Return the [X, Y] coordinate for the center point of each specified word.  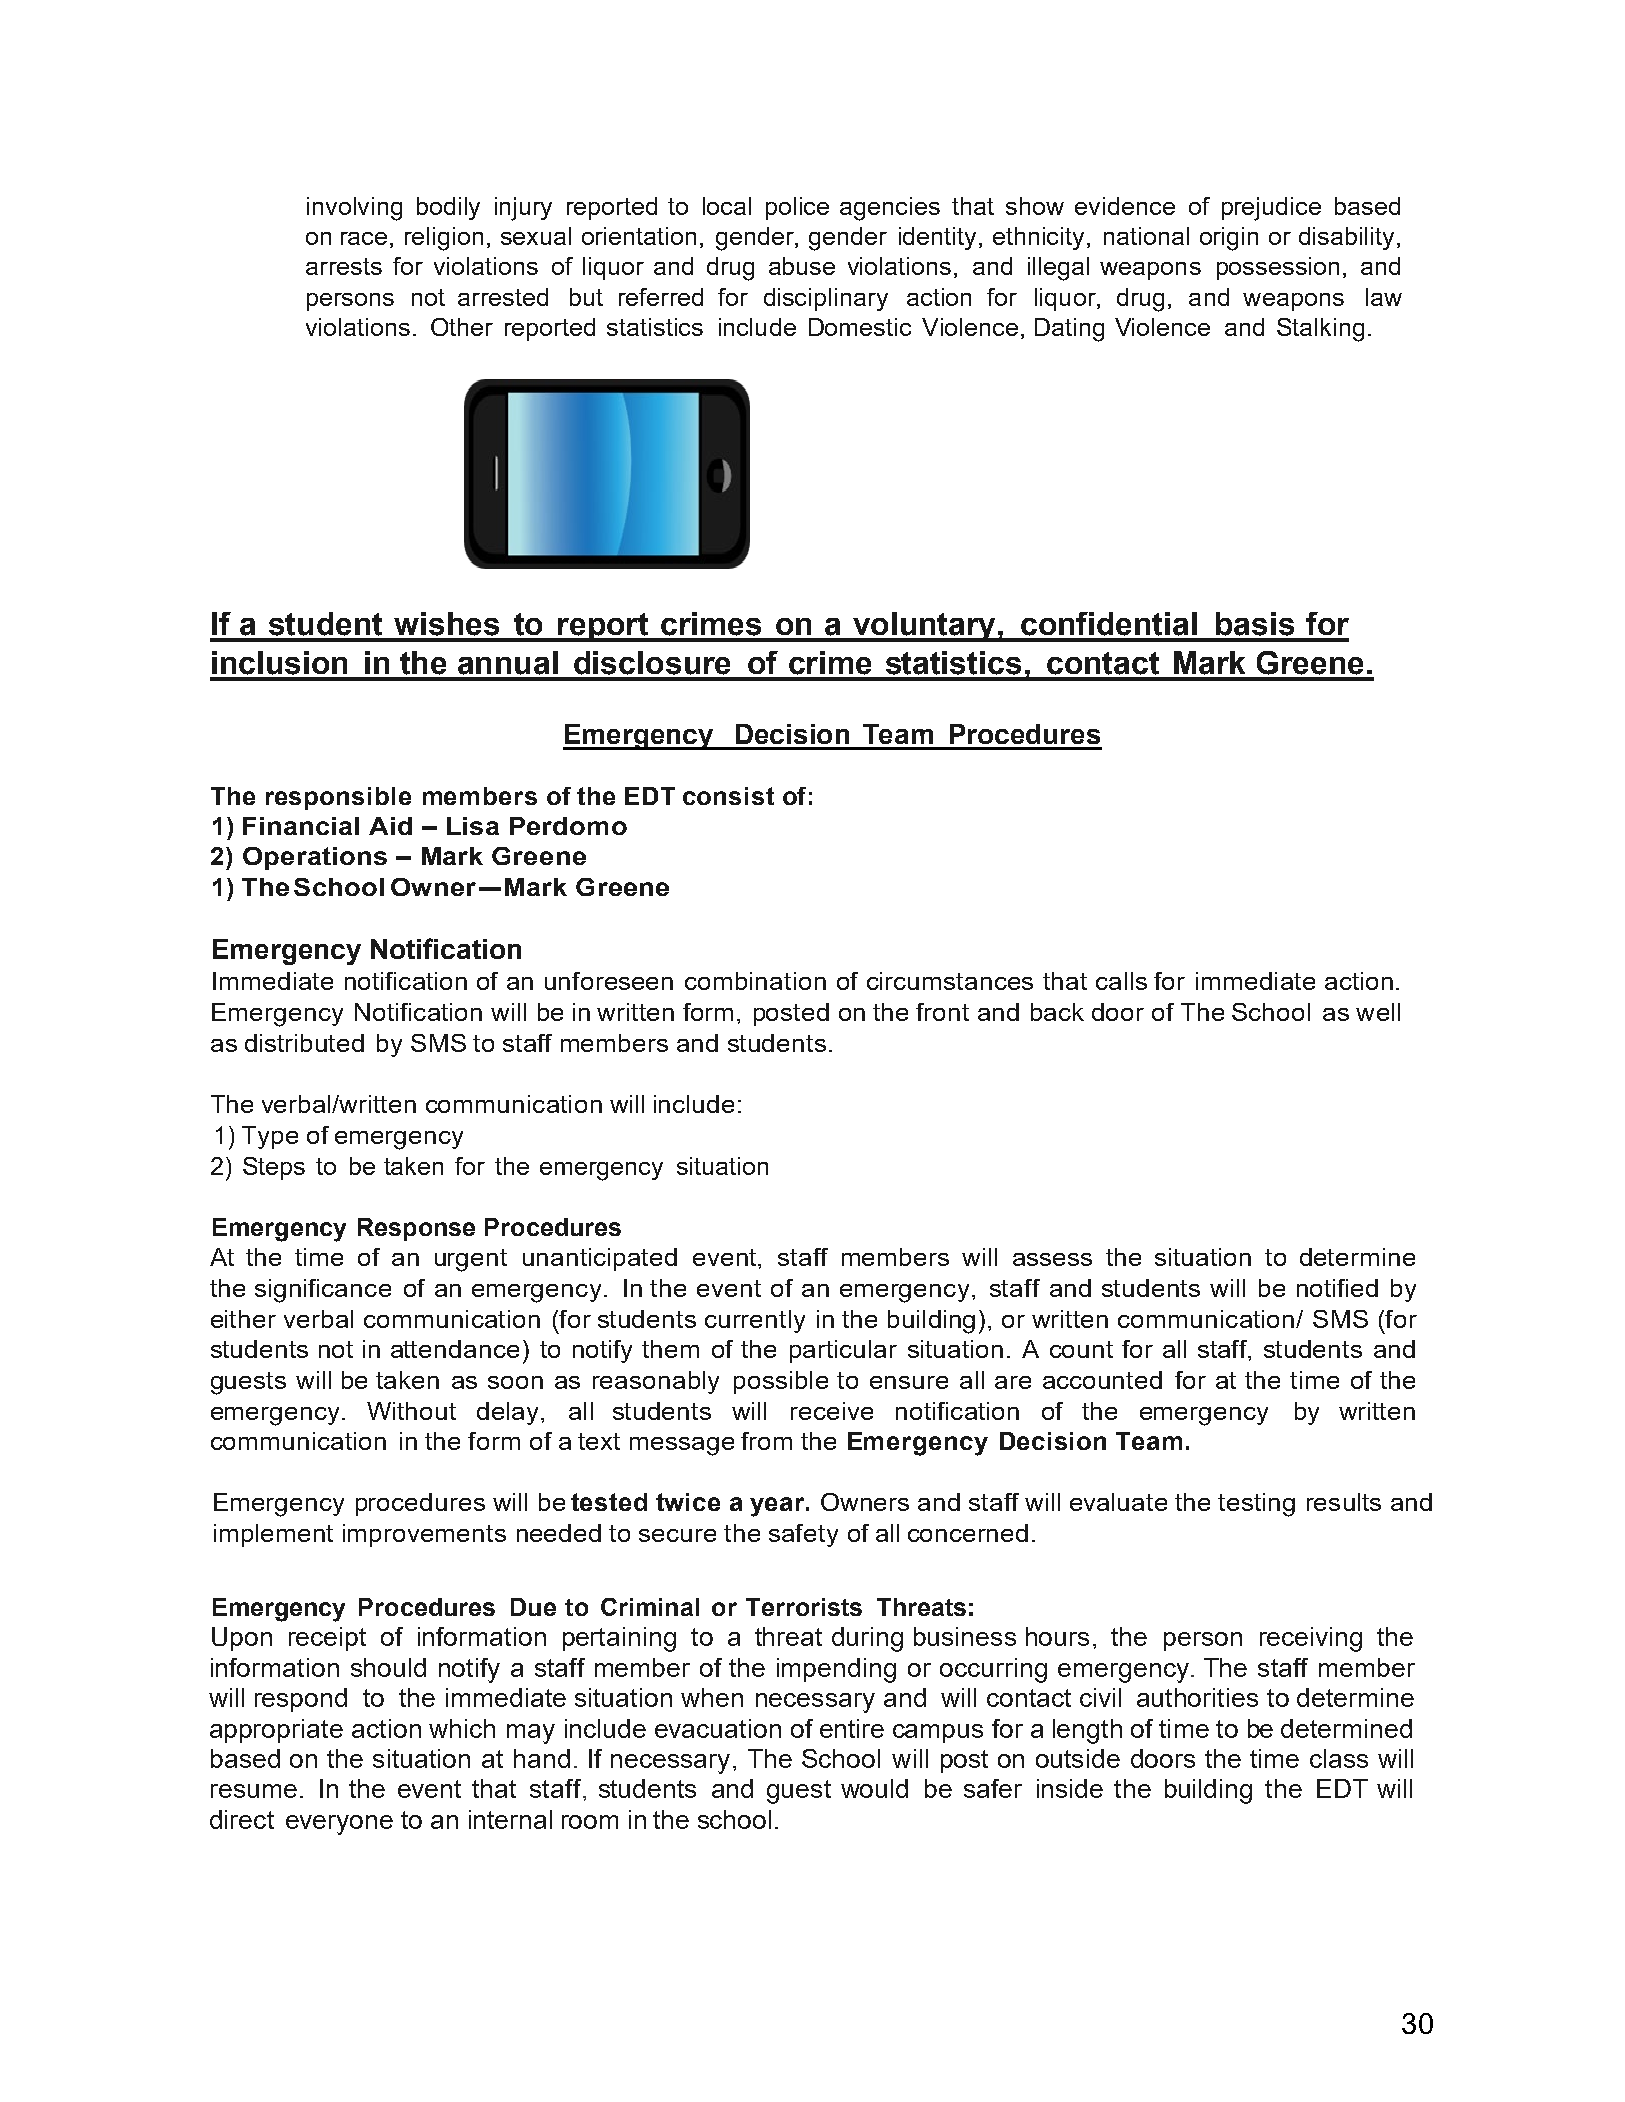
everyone [339, 1825]
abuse [802, 266]
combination [755, 981]
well [1378, 1012]
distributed [304, 1043]
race [364, 238]
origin [1229, 239]
